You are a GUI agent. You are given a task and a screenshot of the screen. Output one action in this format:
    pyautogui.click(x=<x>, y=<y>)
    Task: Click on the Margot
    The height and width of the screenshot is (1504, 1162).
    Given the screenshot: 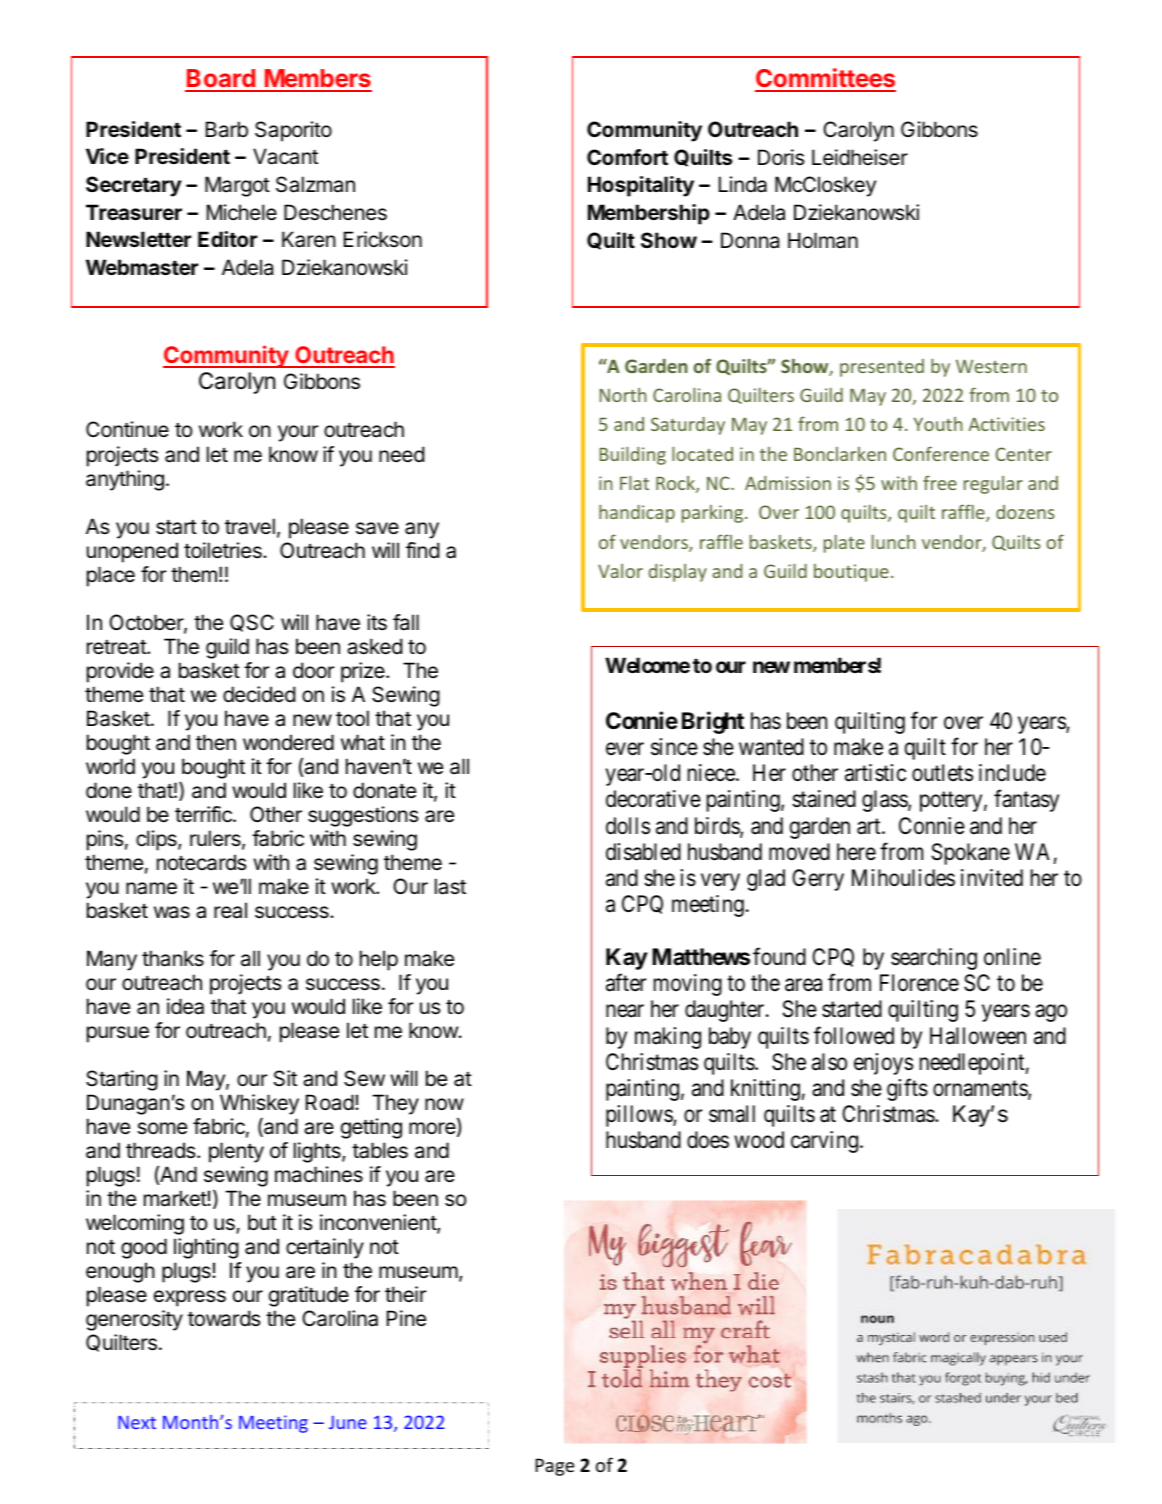 What is the action you would take?
    pyautogui.click(x=237, y=186)
